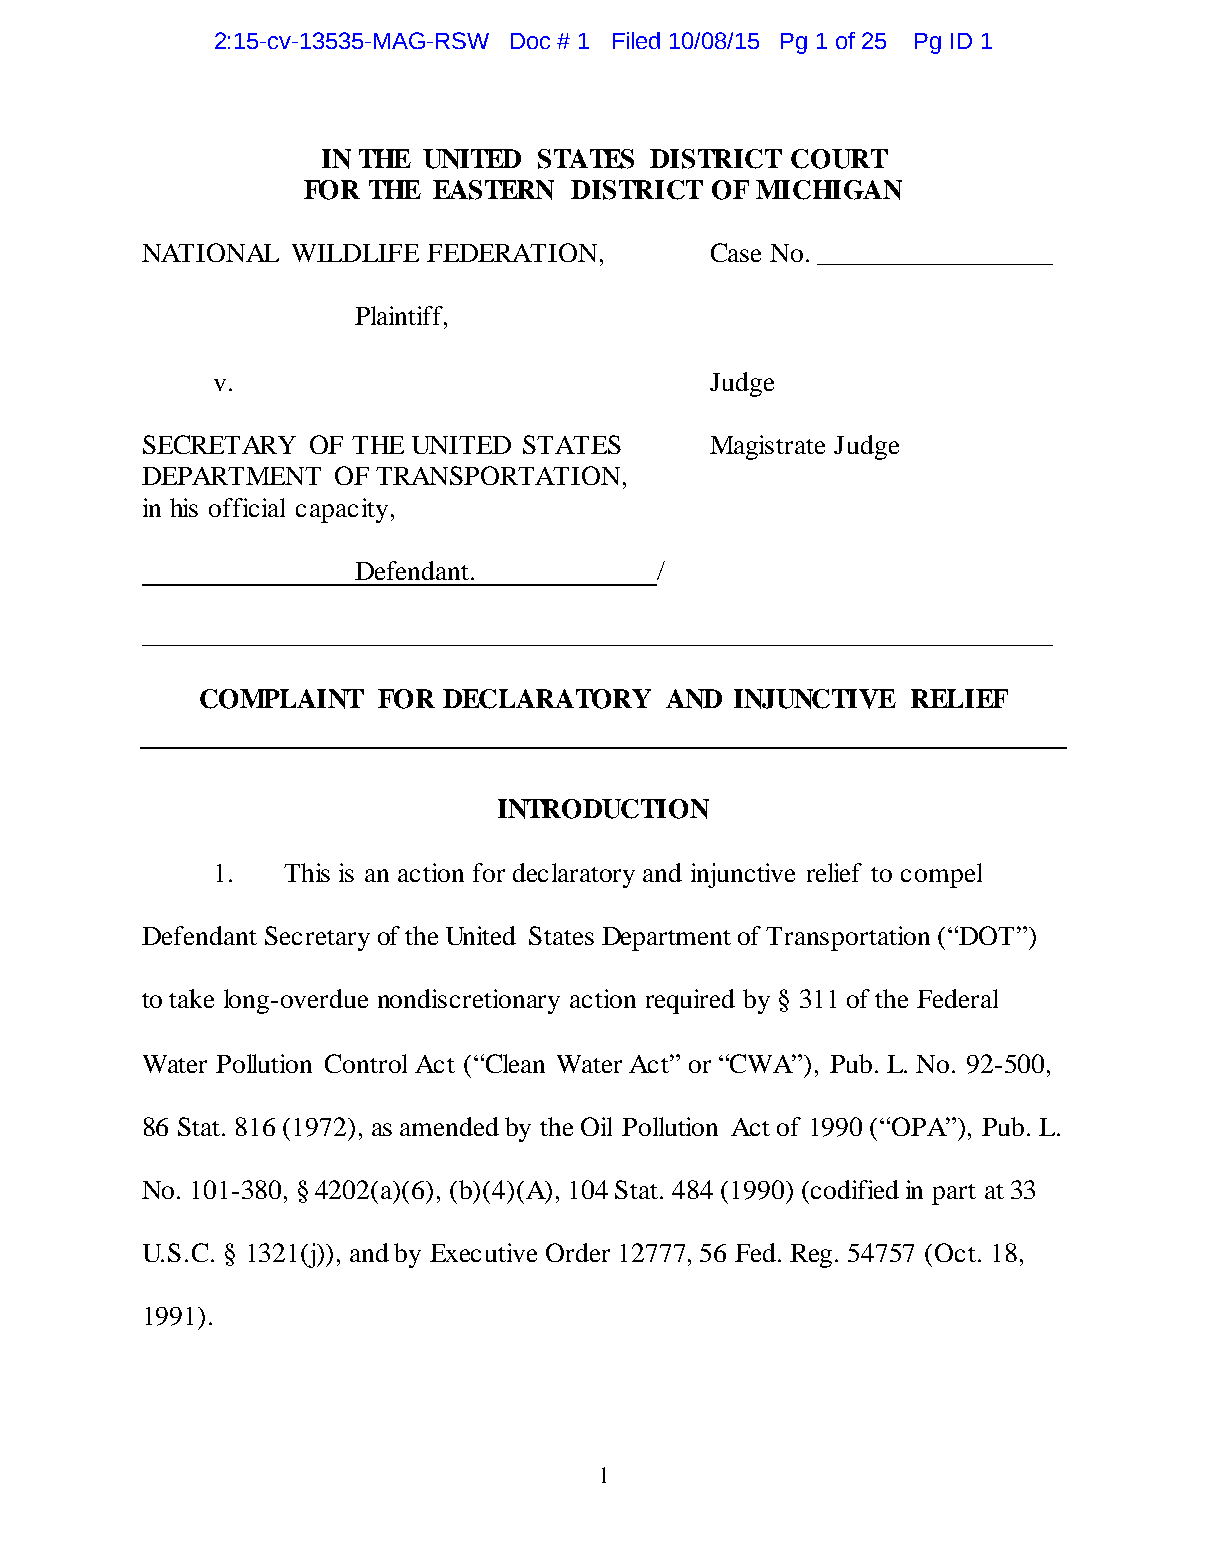  What do you see at coordinates (839, 159) in the screenshot?
I see `COURT` at bounding box center [839, 159].
